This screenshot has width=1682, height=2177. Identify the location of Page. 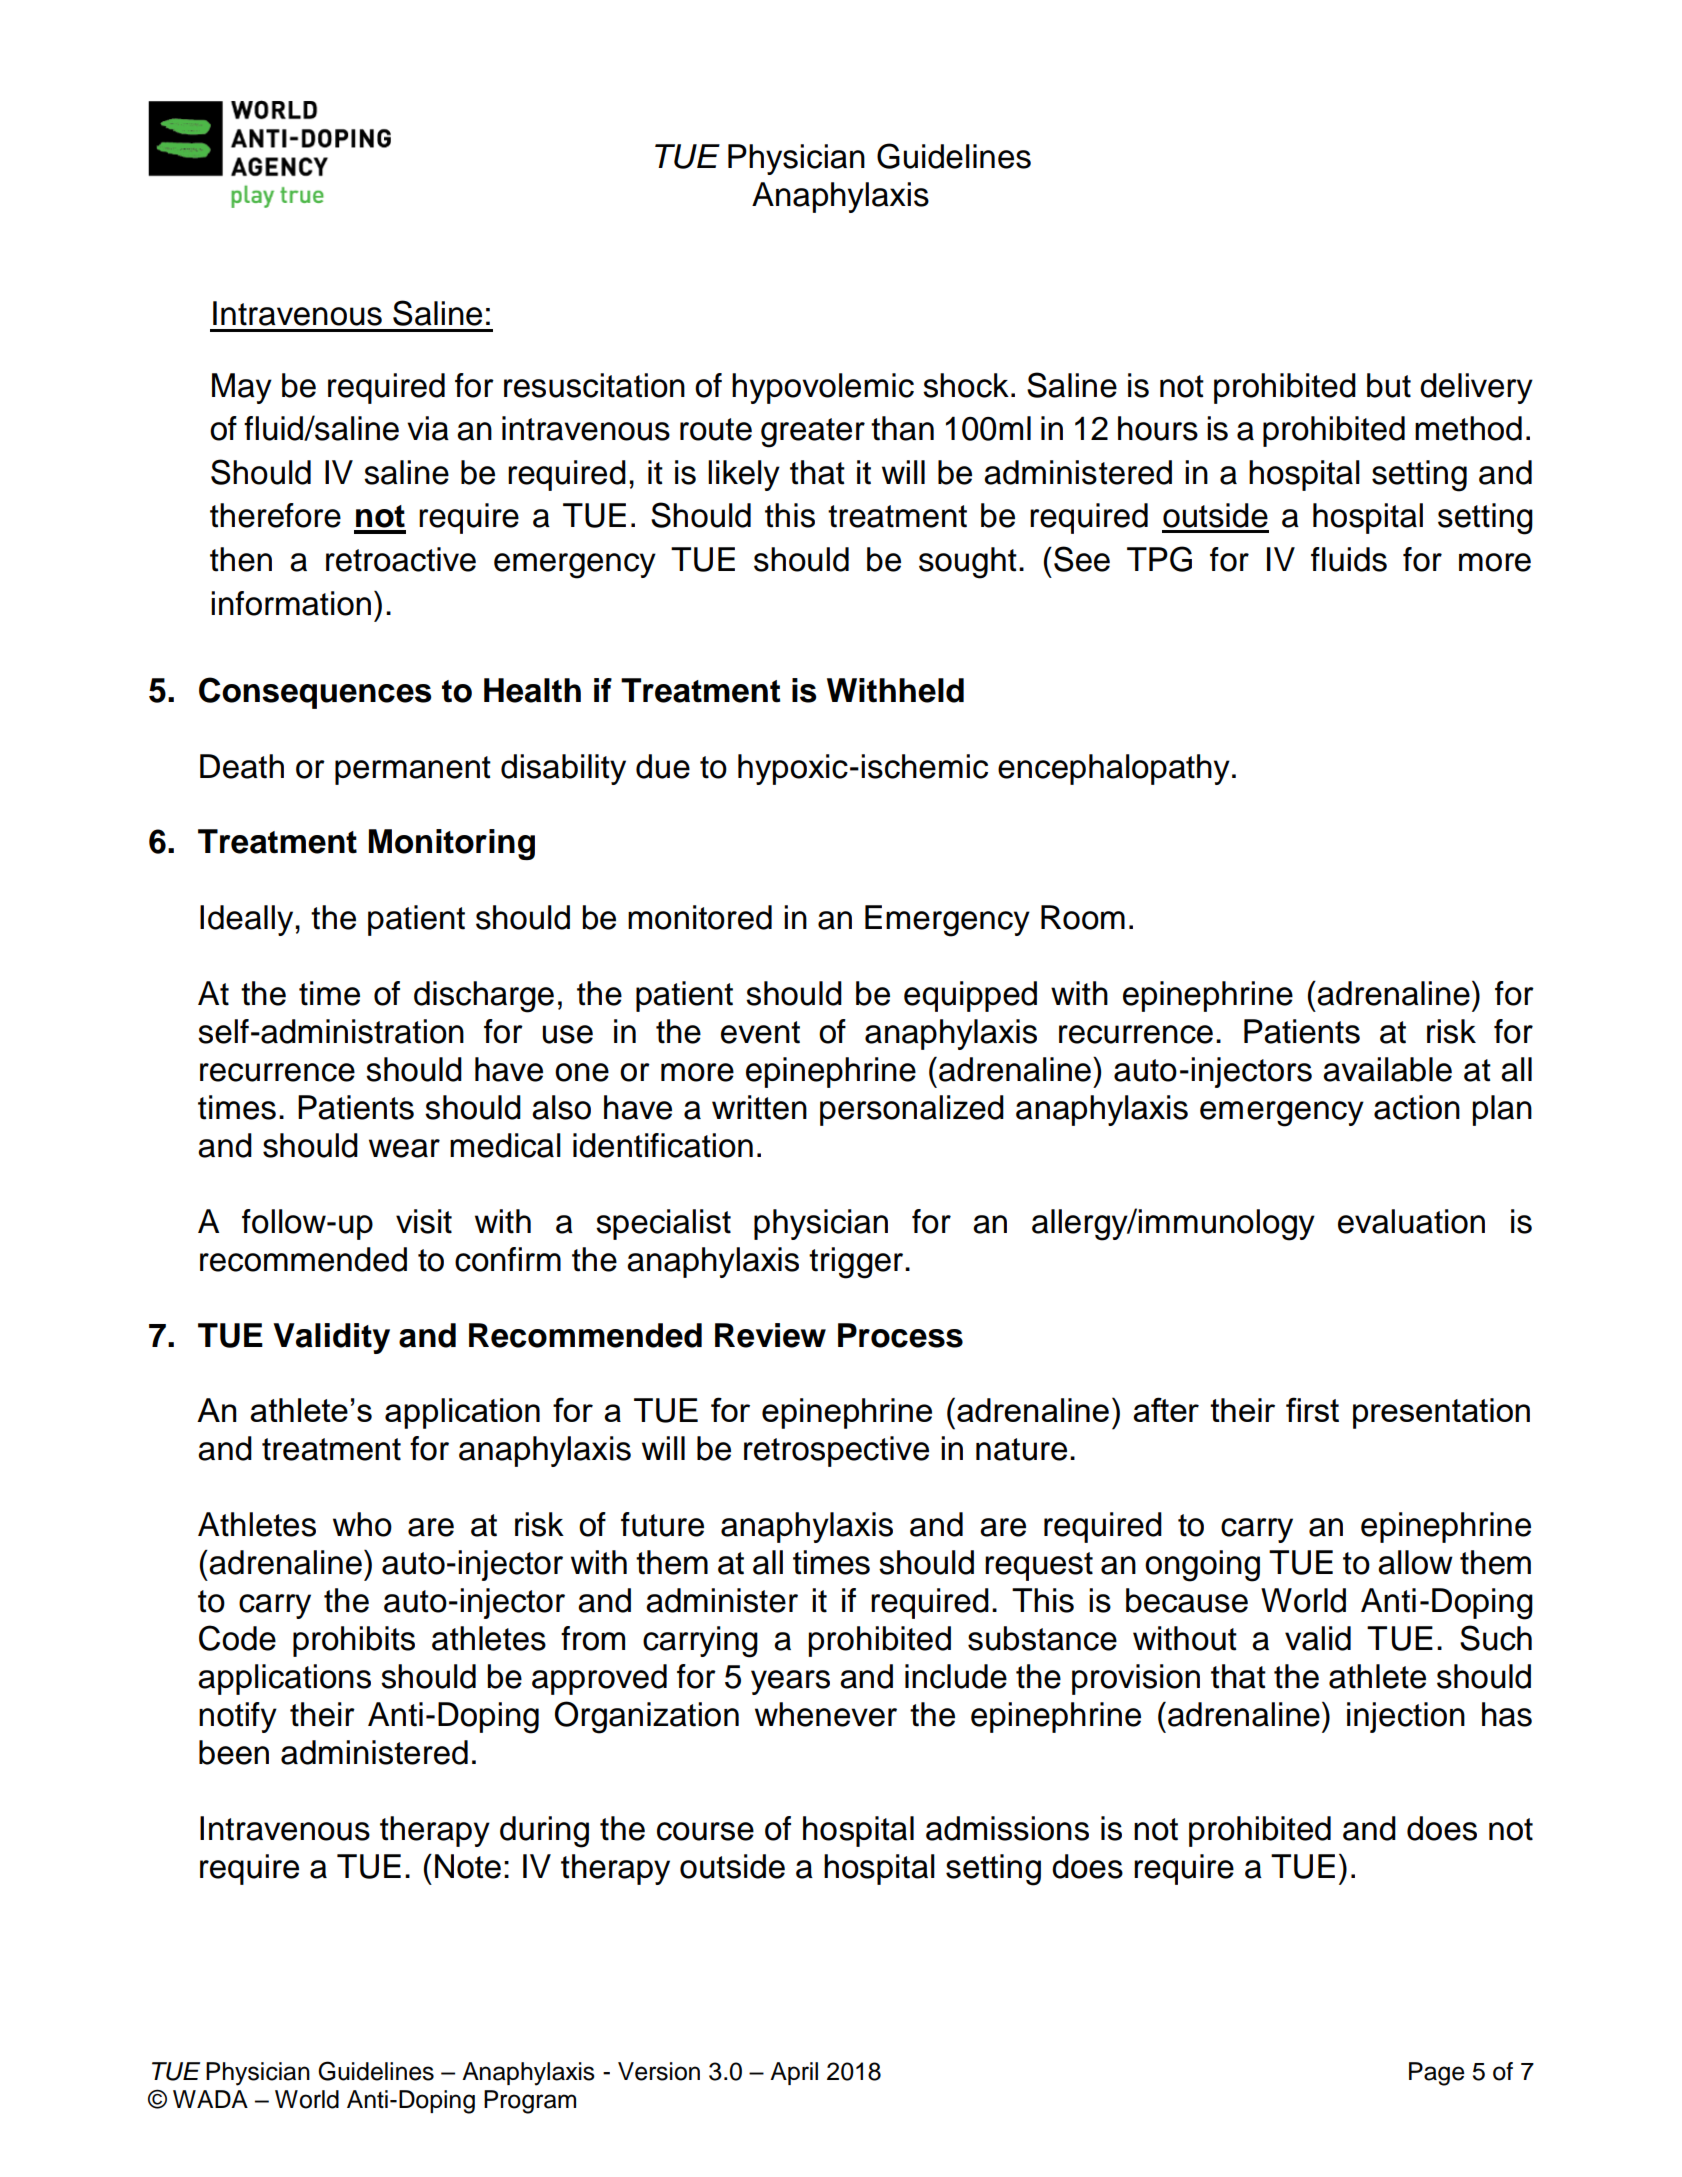
(1436, 2074).
